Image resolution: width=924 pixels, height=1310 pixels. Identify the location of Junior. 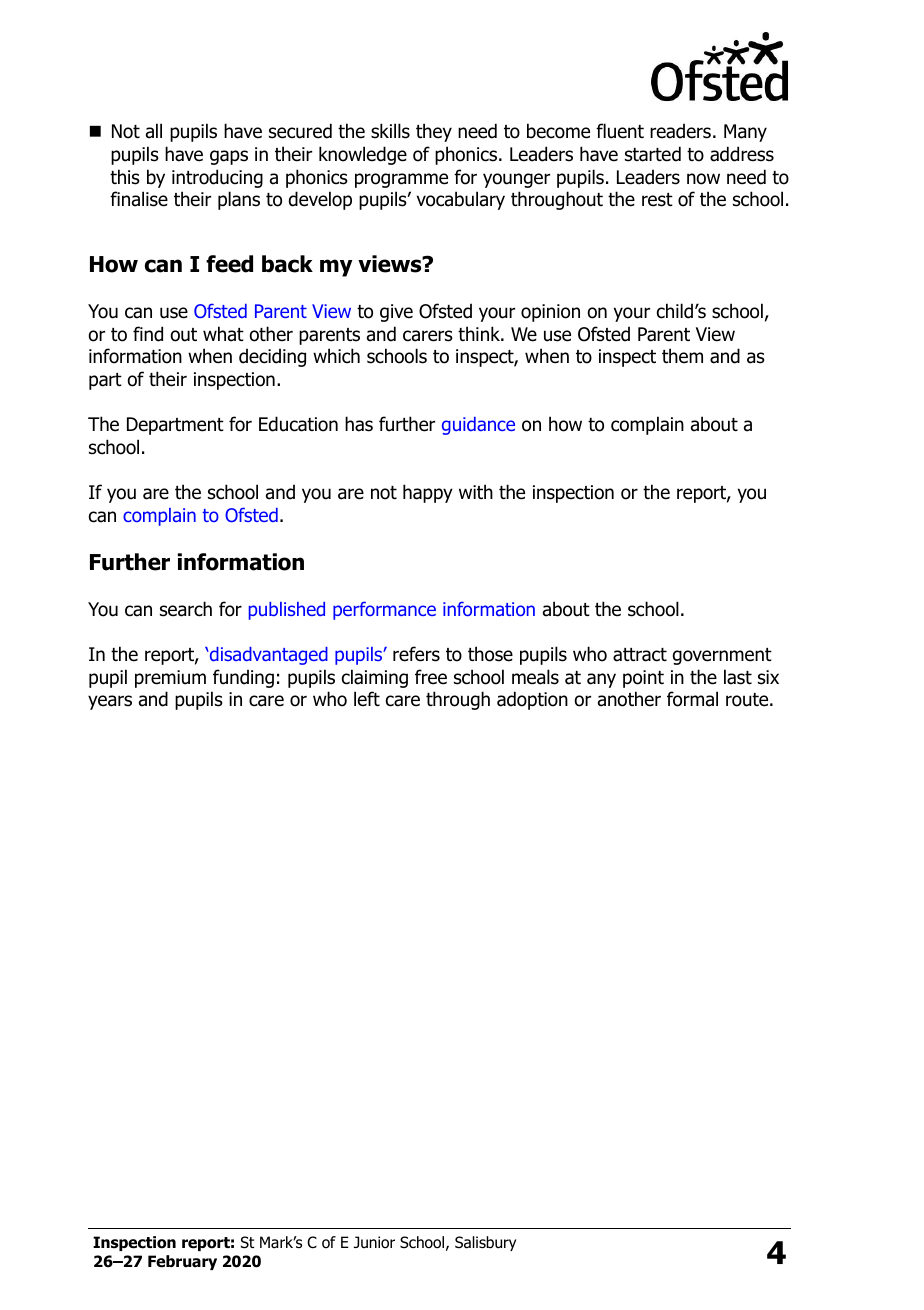
(374, 1242).
